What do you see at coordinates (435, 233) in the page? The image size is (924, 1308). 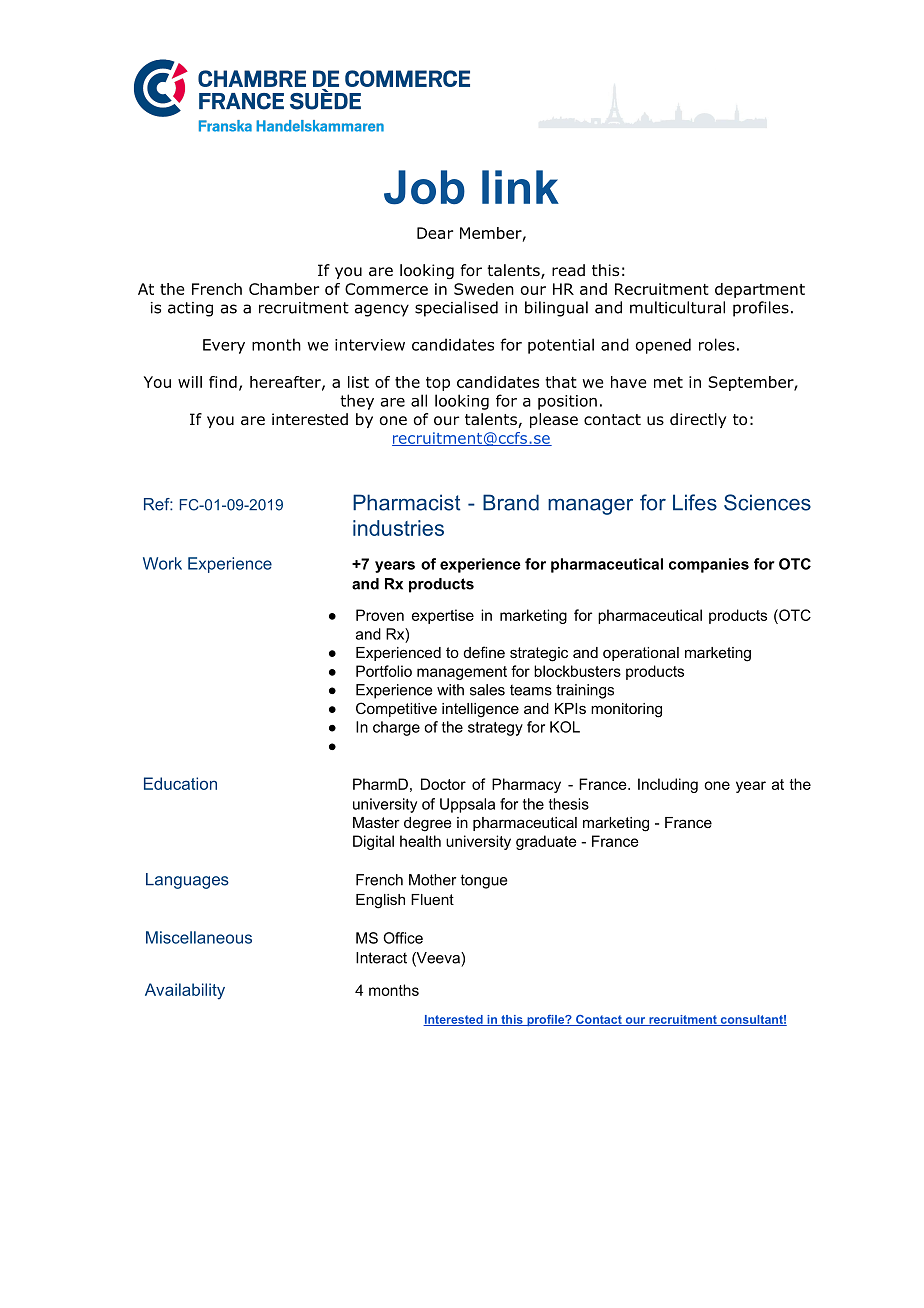 I see `Dear` at bounding box center [435, 233].
